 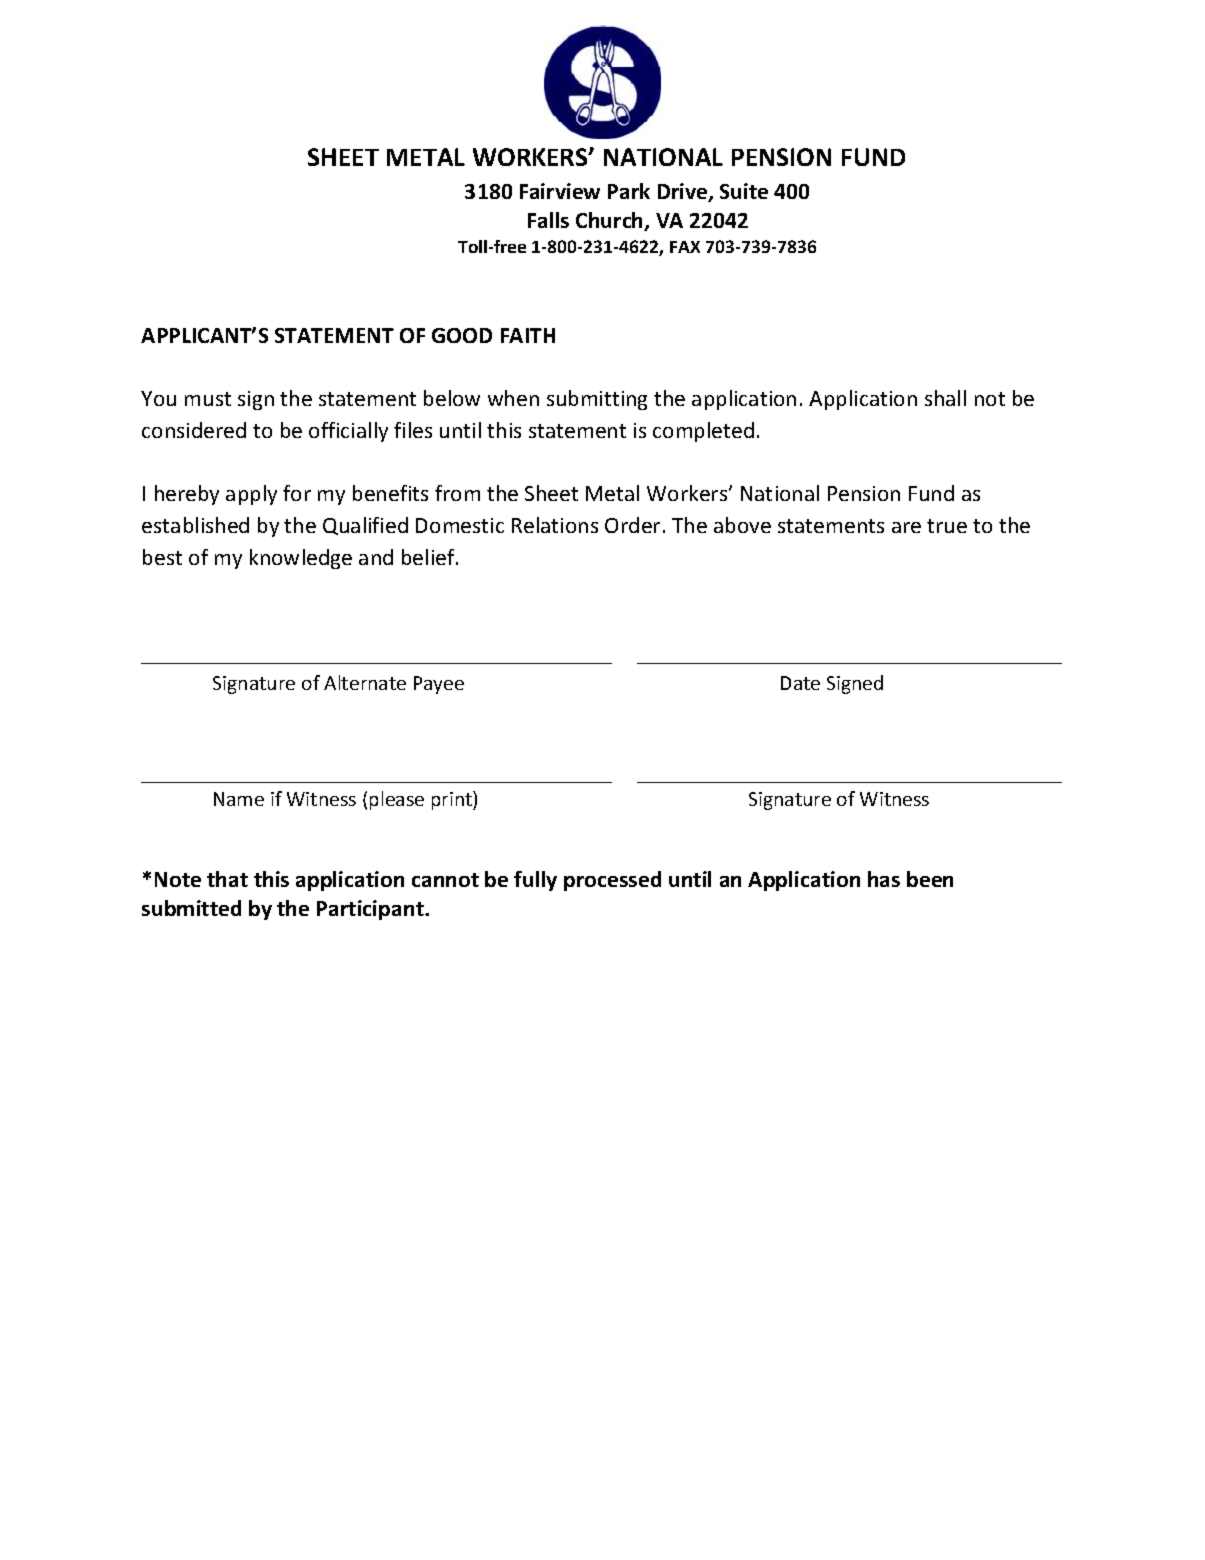 What do you see at coordinates (439, 685) in the screenshot?
I see `Payee` at bounding box center [439, 685].
